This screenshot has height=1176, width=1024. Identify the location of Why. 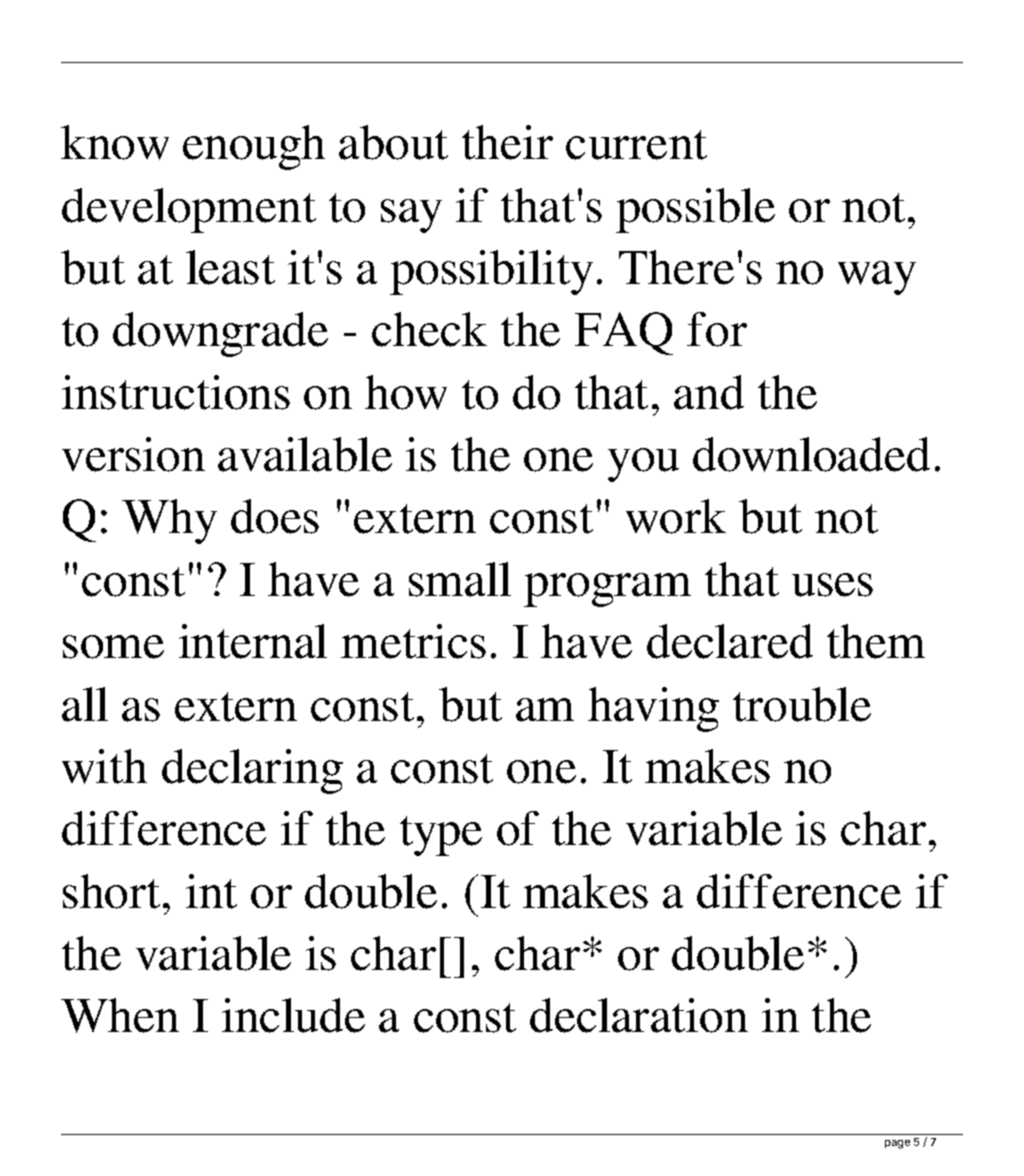
(169, 521).
